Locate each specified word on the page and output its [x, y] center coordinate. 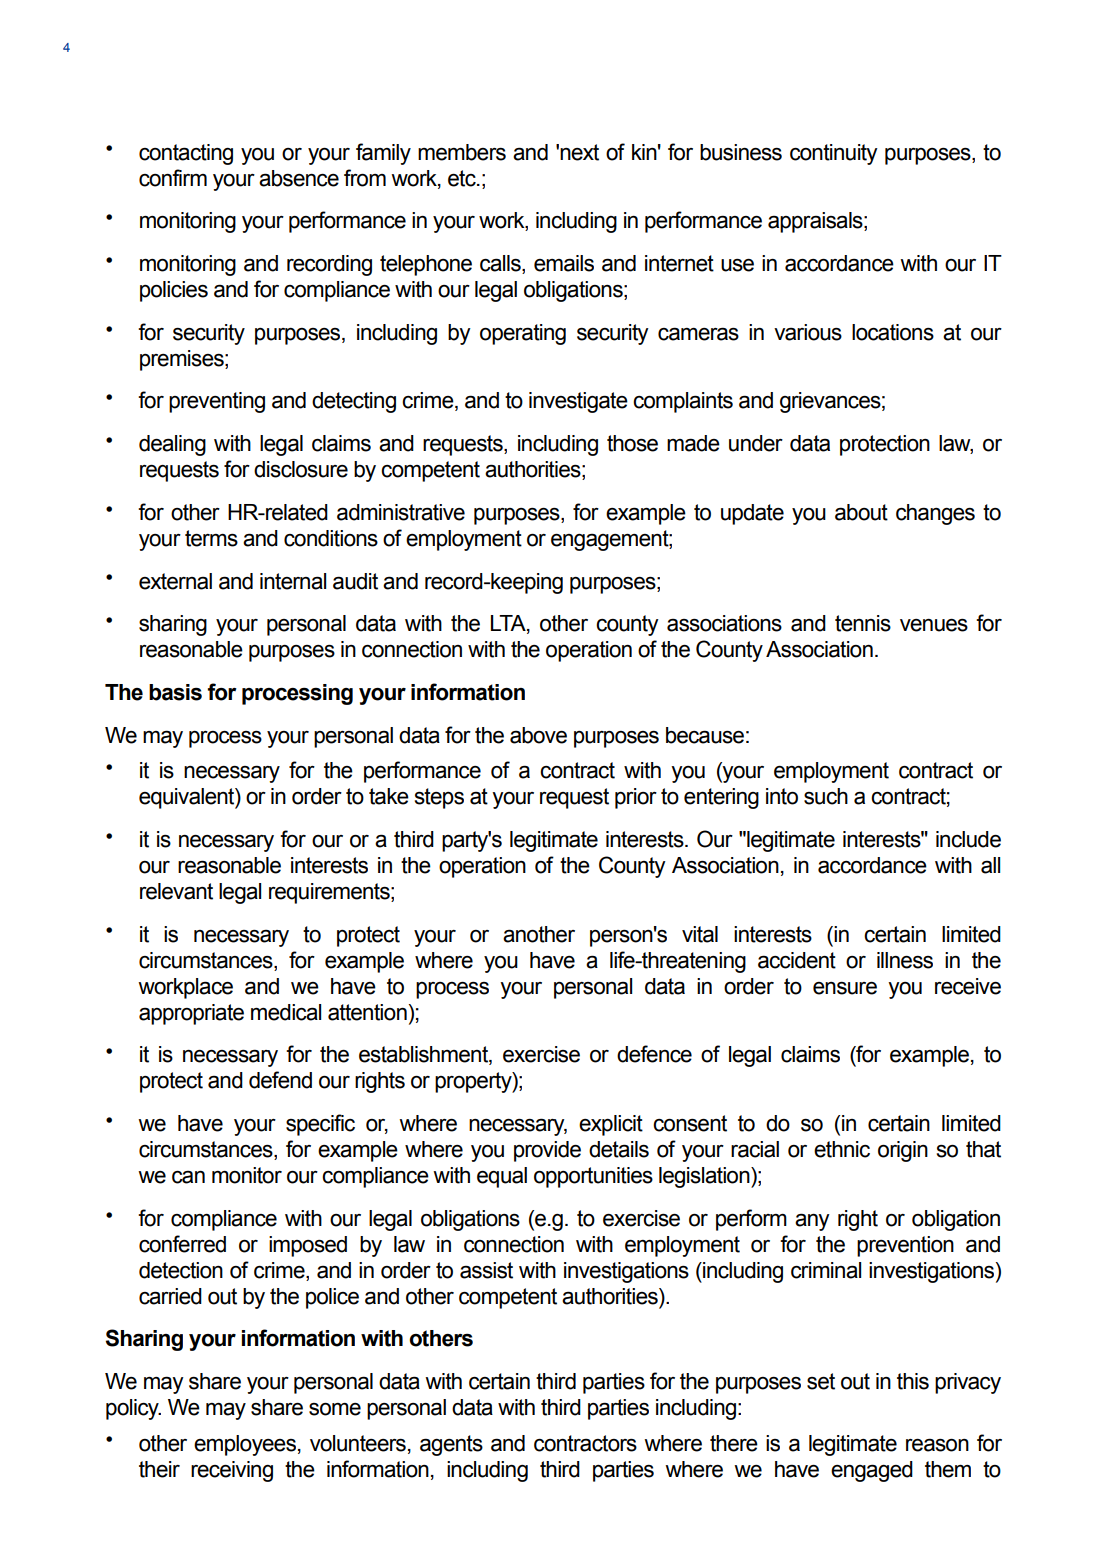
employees [245, 1445]
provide [547, 1151]
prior [636, 798]
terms [211, 538]
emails [564, 263]
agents [451, 1445]
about [861, 512]
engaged [872, 1471]
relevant [176, 891]
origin [903, 1151]
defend [280, 1080]
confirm [173, 178]
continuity [834, 154]
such [826, 796]
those [632, 443]
